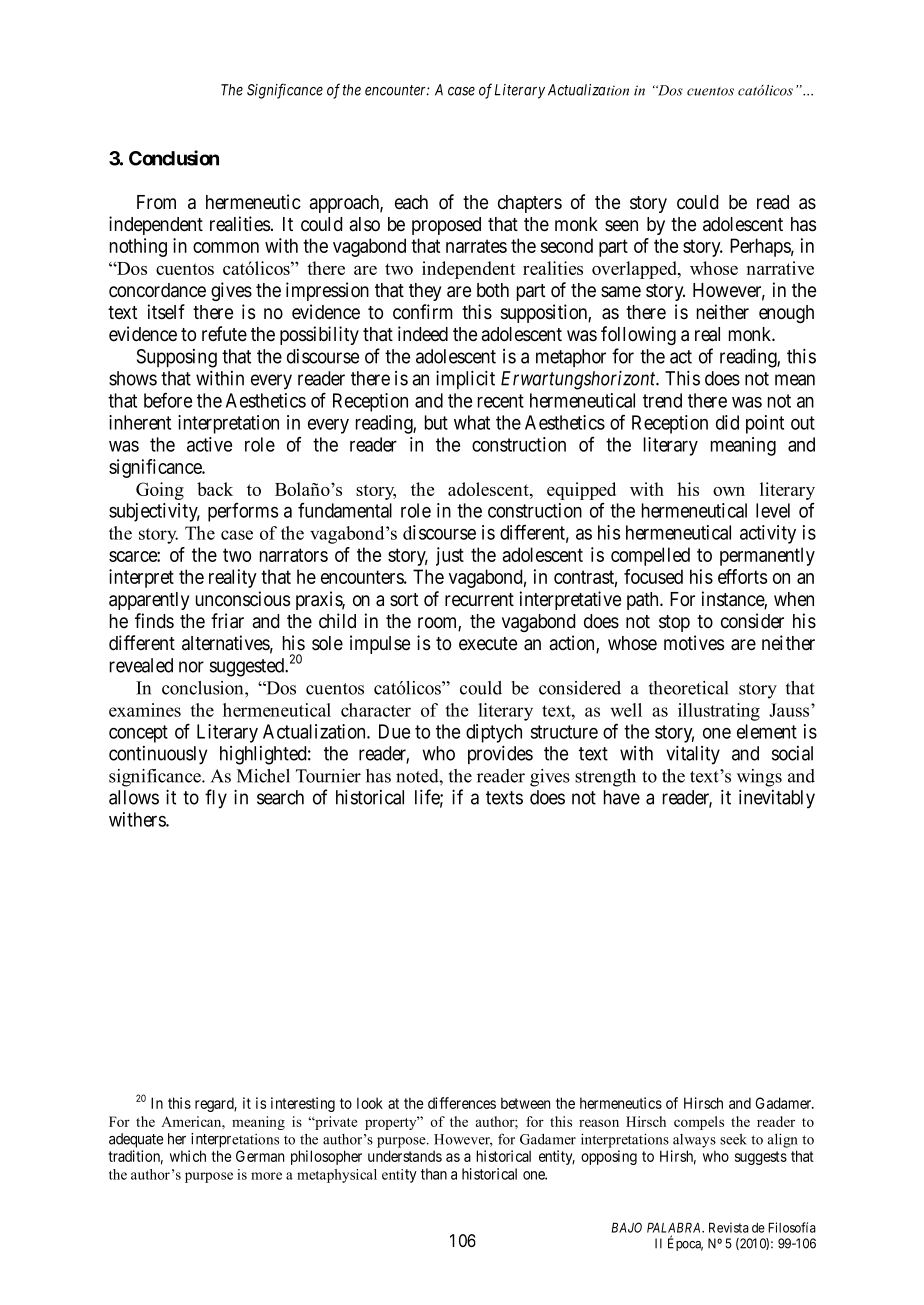  What do you see at coordinates (226, 247) in the page?
I see `common` at bounding box center [226, 247].
